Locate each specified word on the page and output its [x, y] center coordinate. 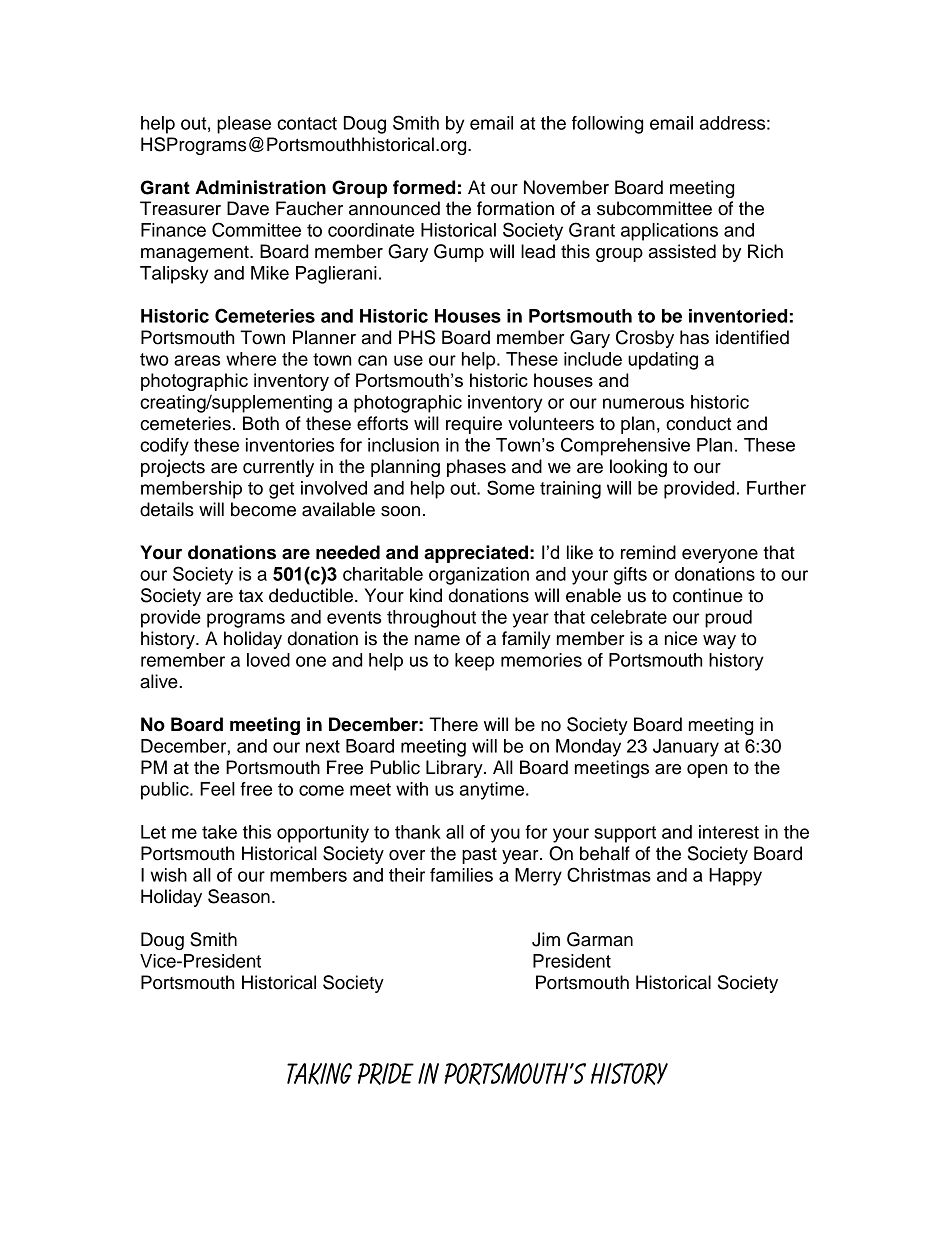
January [686, 748]
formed [424, 187]
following [607, 125]
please [244, 125]
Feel [217, 789]
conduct [698, 423]
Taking [319, 1074]
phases [476, 468]
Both [261, 423]
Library [455, 769]
